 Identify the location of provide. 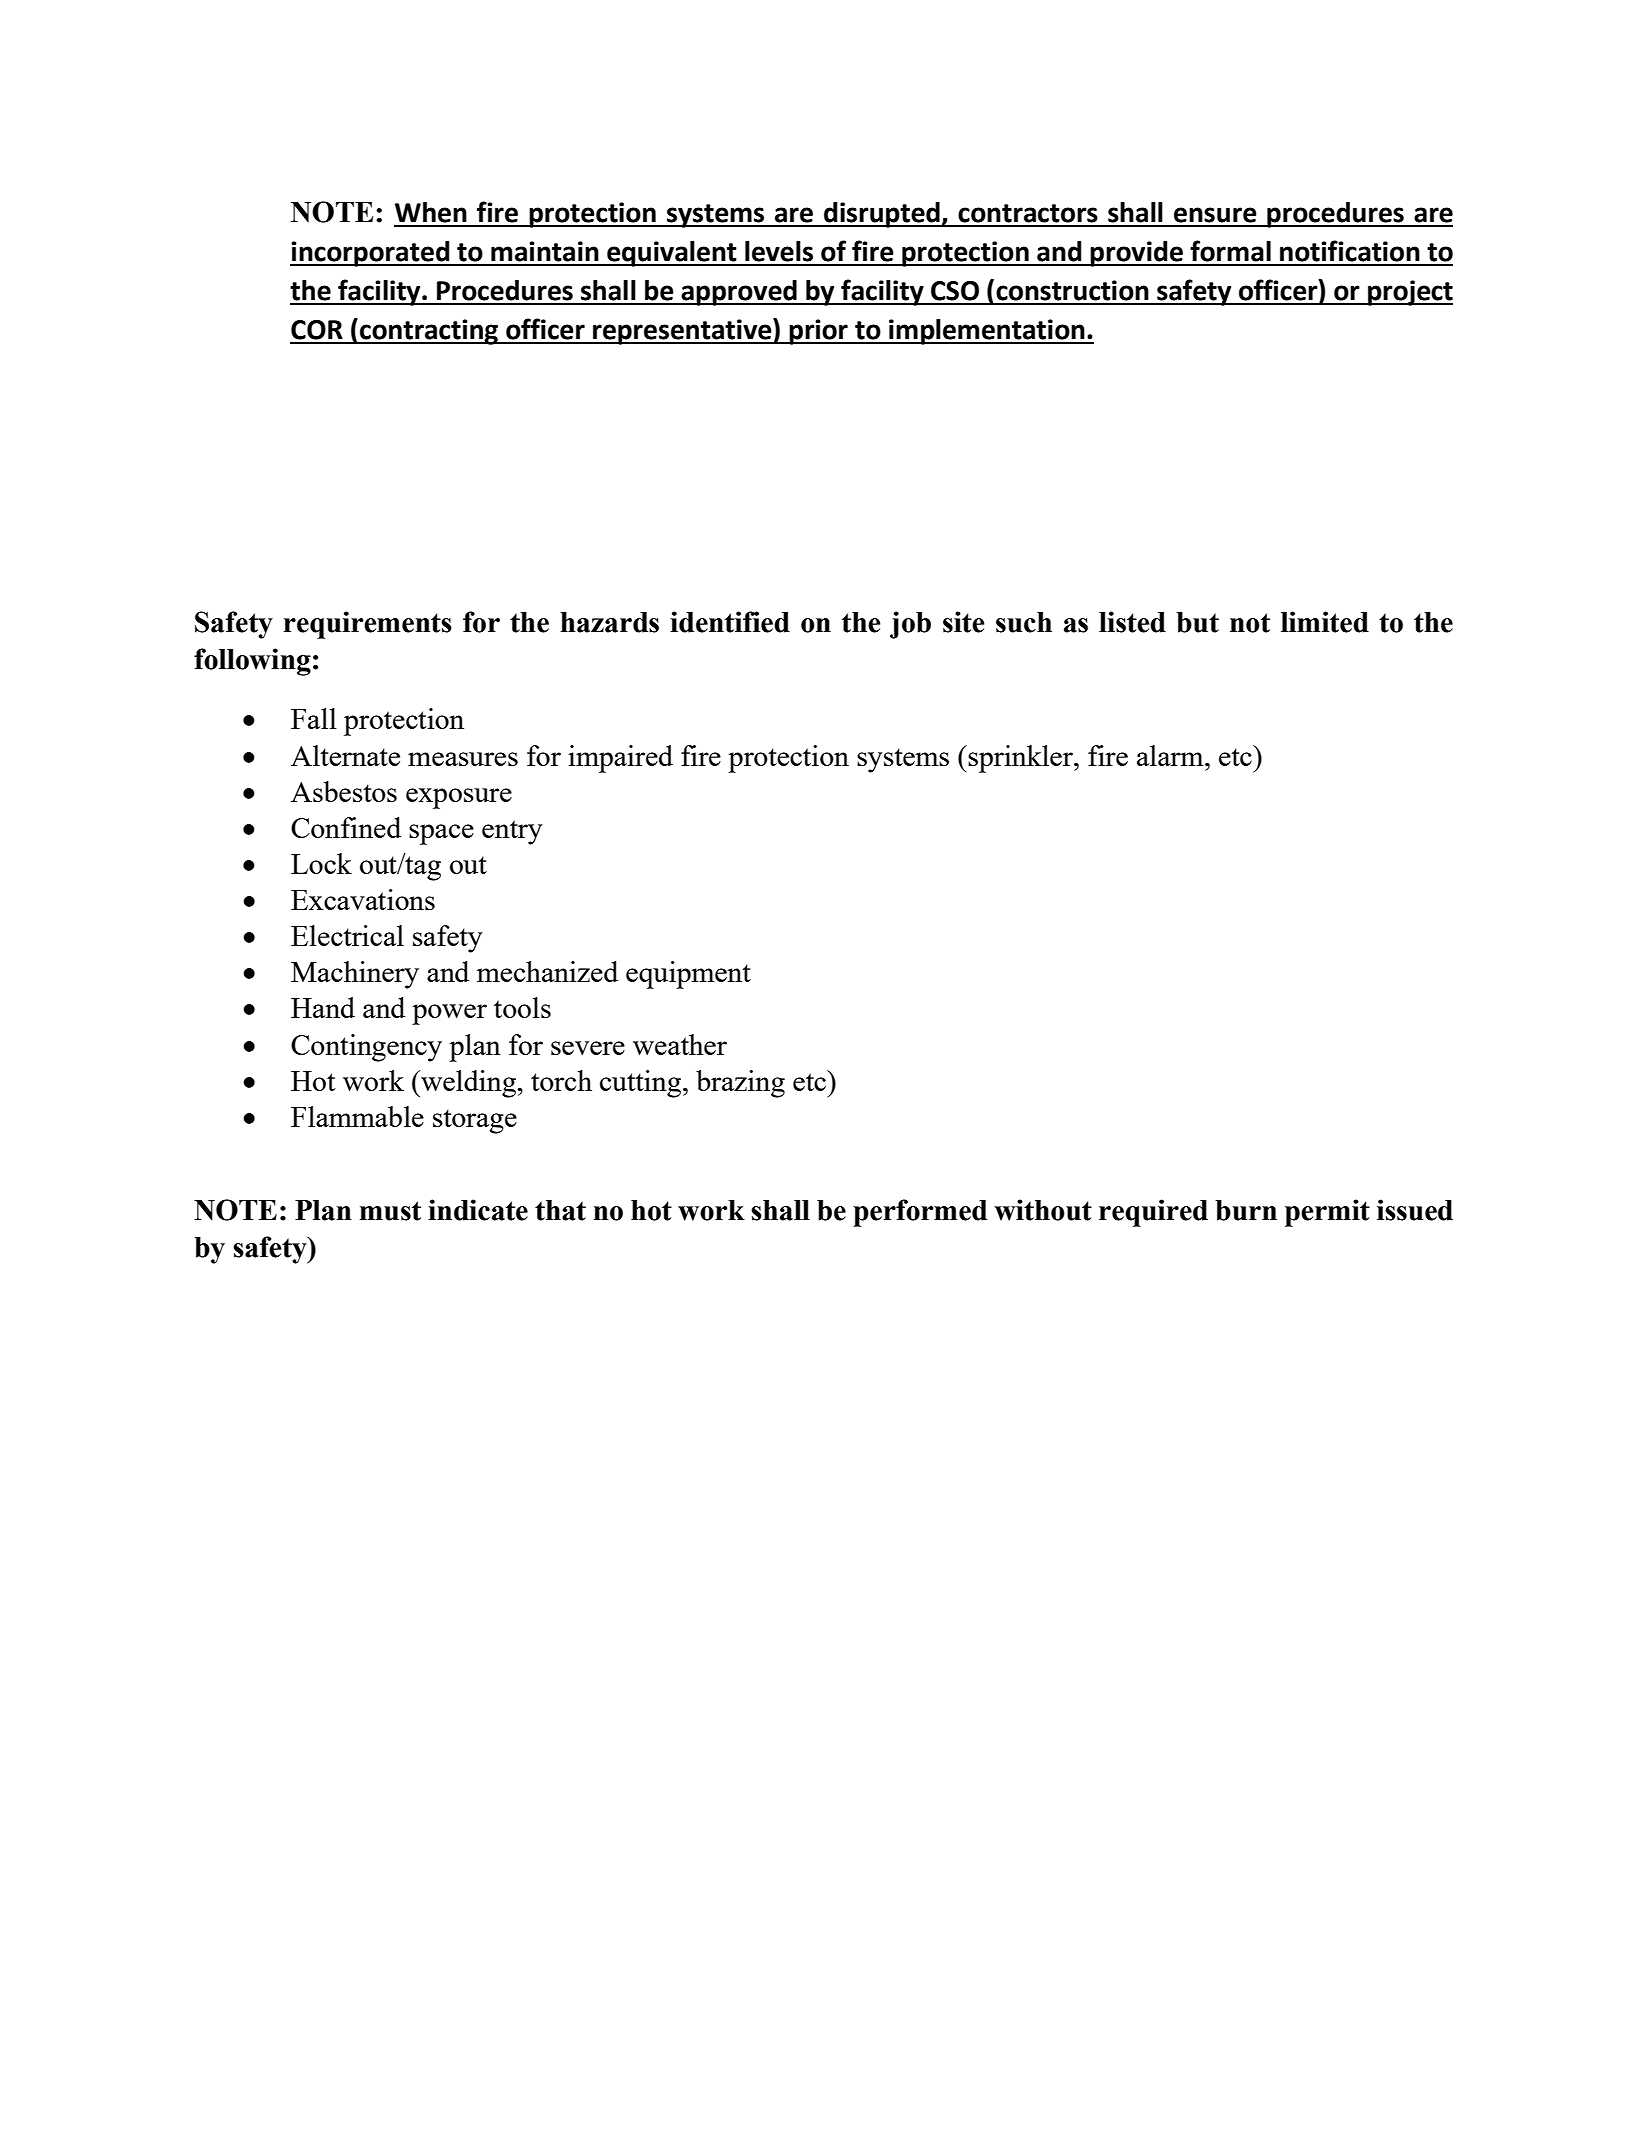
(1137, 254).
